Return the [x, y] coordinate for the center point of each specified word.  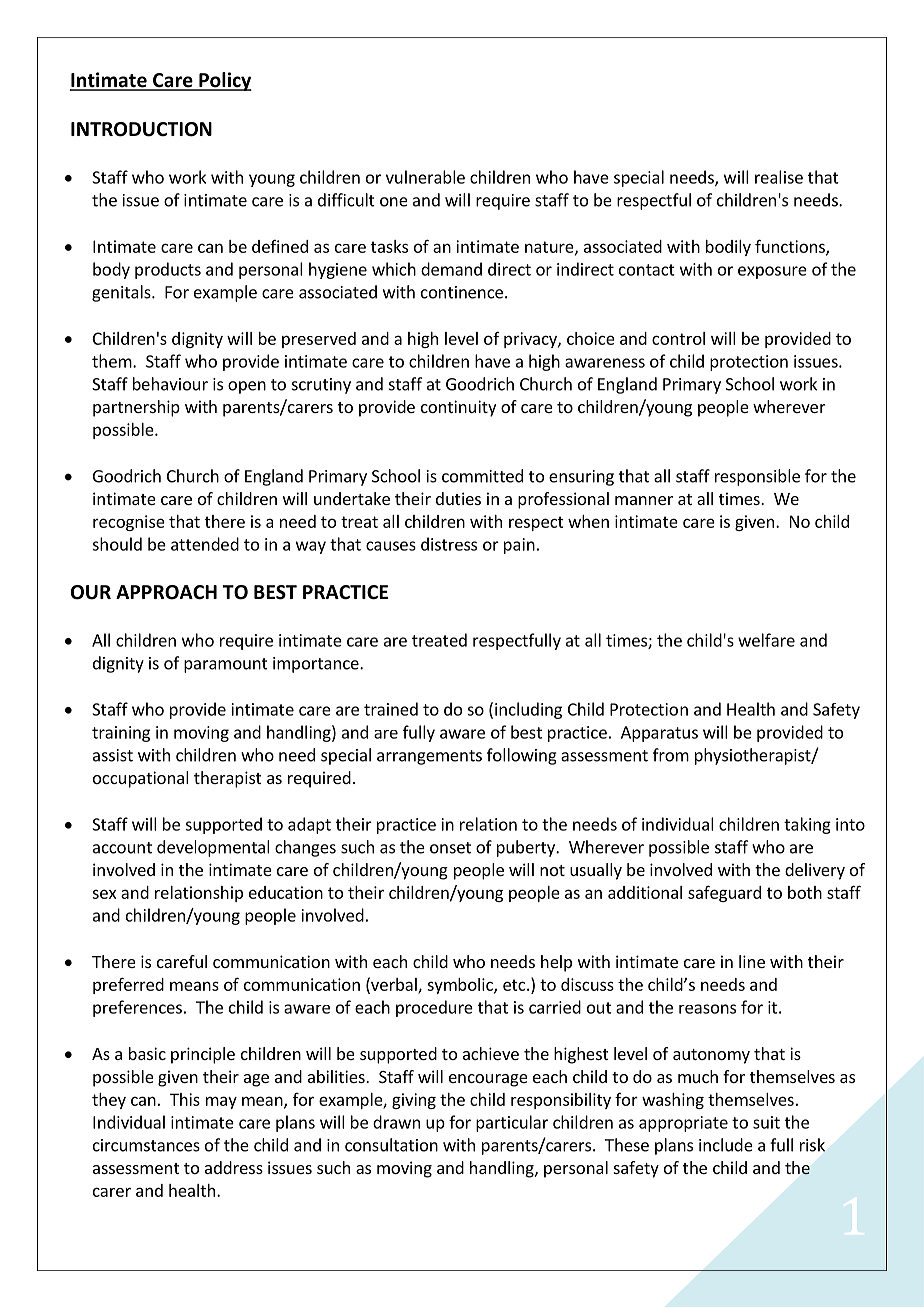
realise [779, 177]
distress [449, 544]
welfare [766, 640]
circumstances [146, 1145]
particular [512, 1123]
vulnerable [425, 177]
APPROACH [166, 592]
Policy [224, 81]
